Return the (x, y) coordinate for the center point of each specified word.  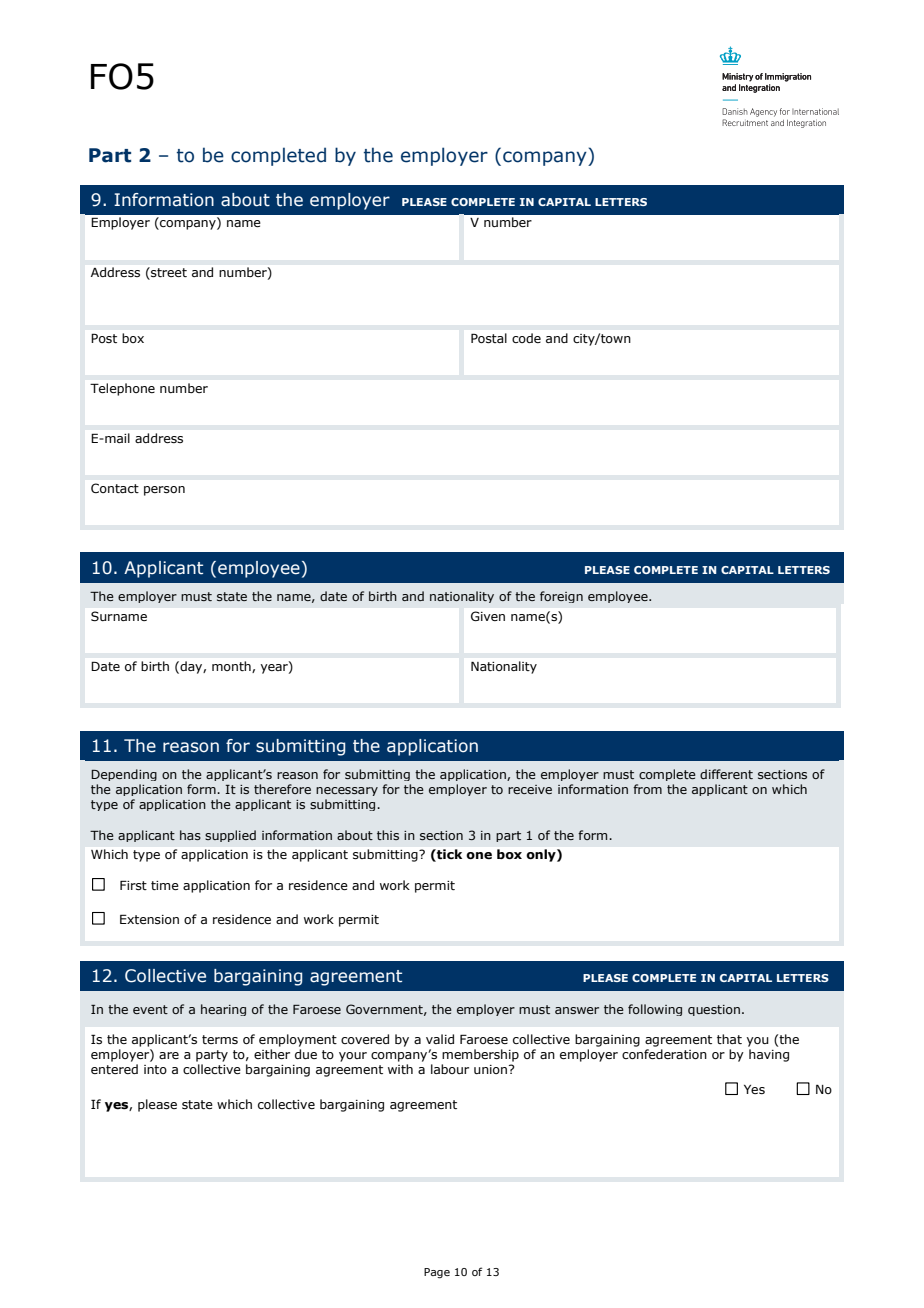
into (155, 1069)
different (726, 774)
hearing (223, 1010)
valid (440, 1039)
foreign (561, 597)
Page (437, 1273)
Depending (124, 775)
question (714, 1010)
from (647, 789)
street (168, 273)
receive (530, 789)
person (164, 491)
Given (488, 616)
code (526, 338)
